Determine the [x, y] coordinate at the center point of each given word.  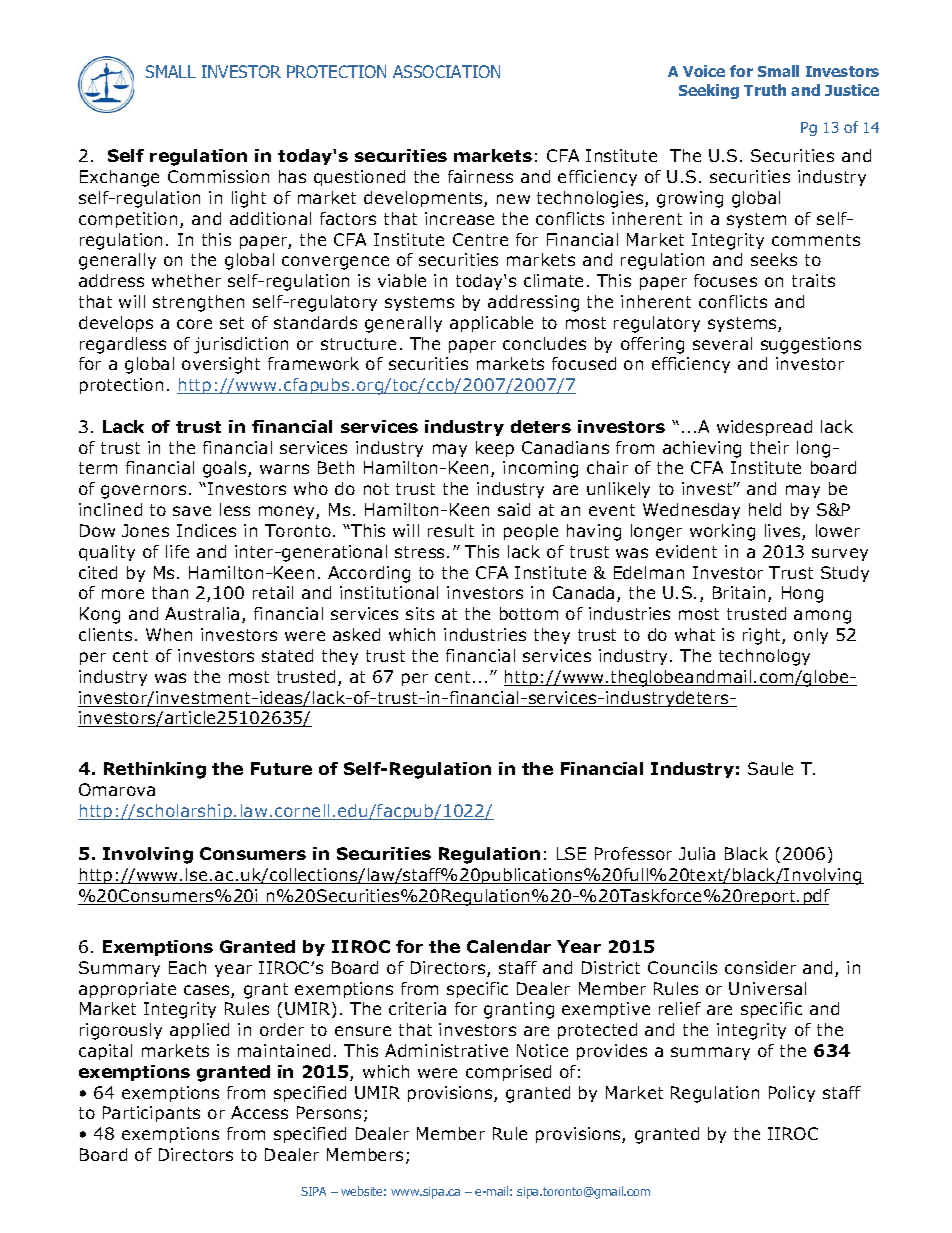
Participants [151, 1114]
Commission [218, 176]
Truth [765, 90]
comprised [508, 1073]
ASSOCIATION [446, 71]
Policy [792, 1094]
